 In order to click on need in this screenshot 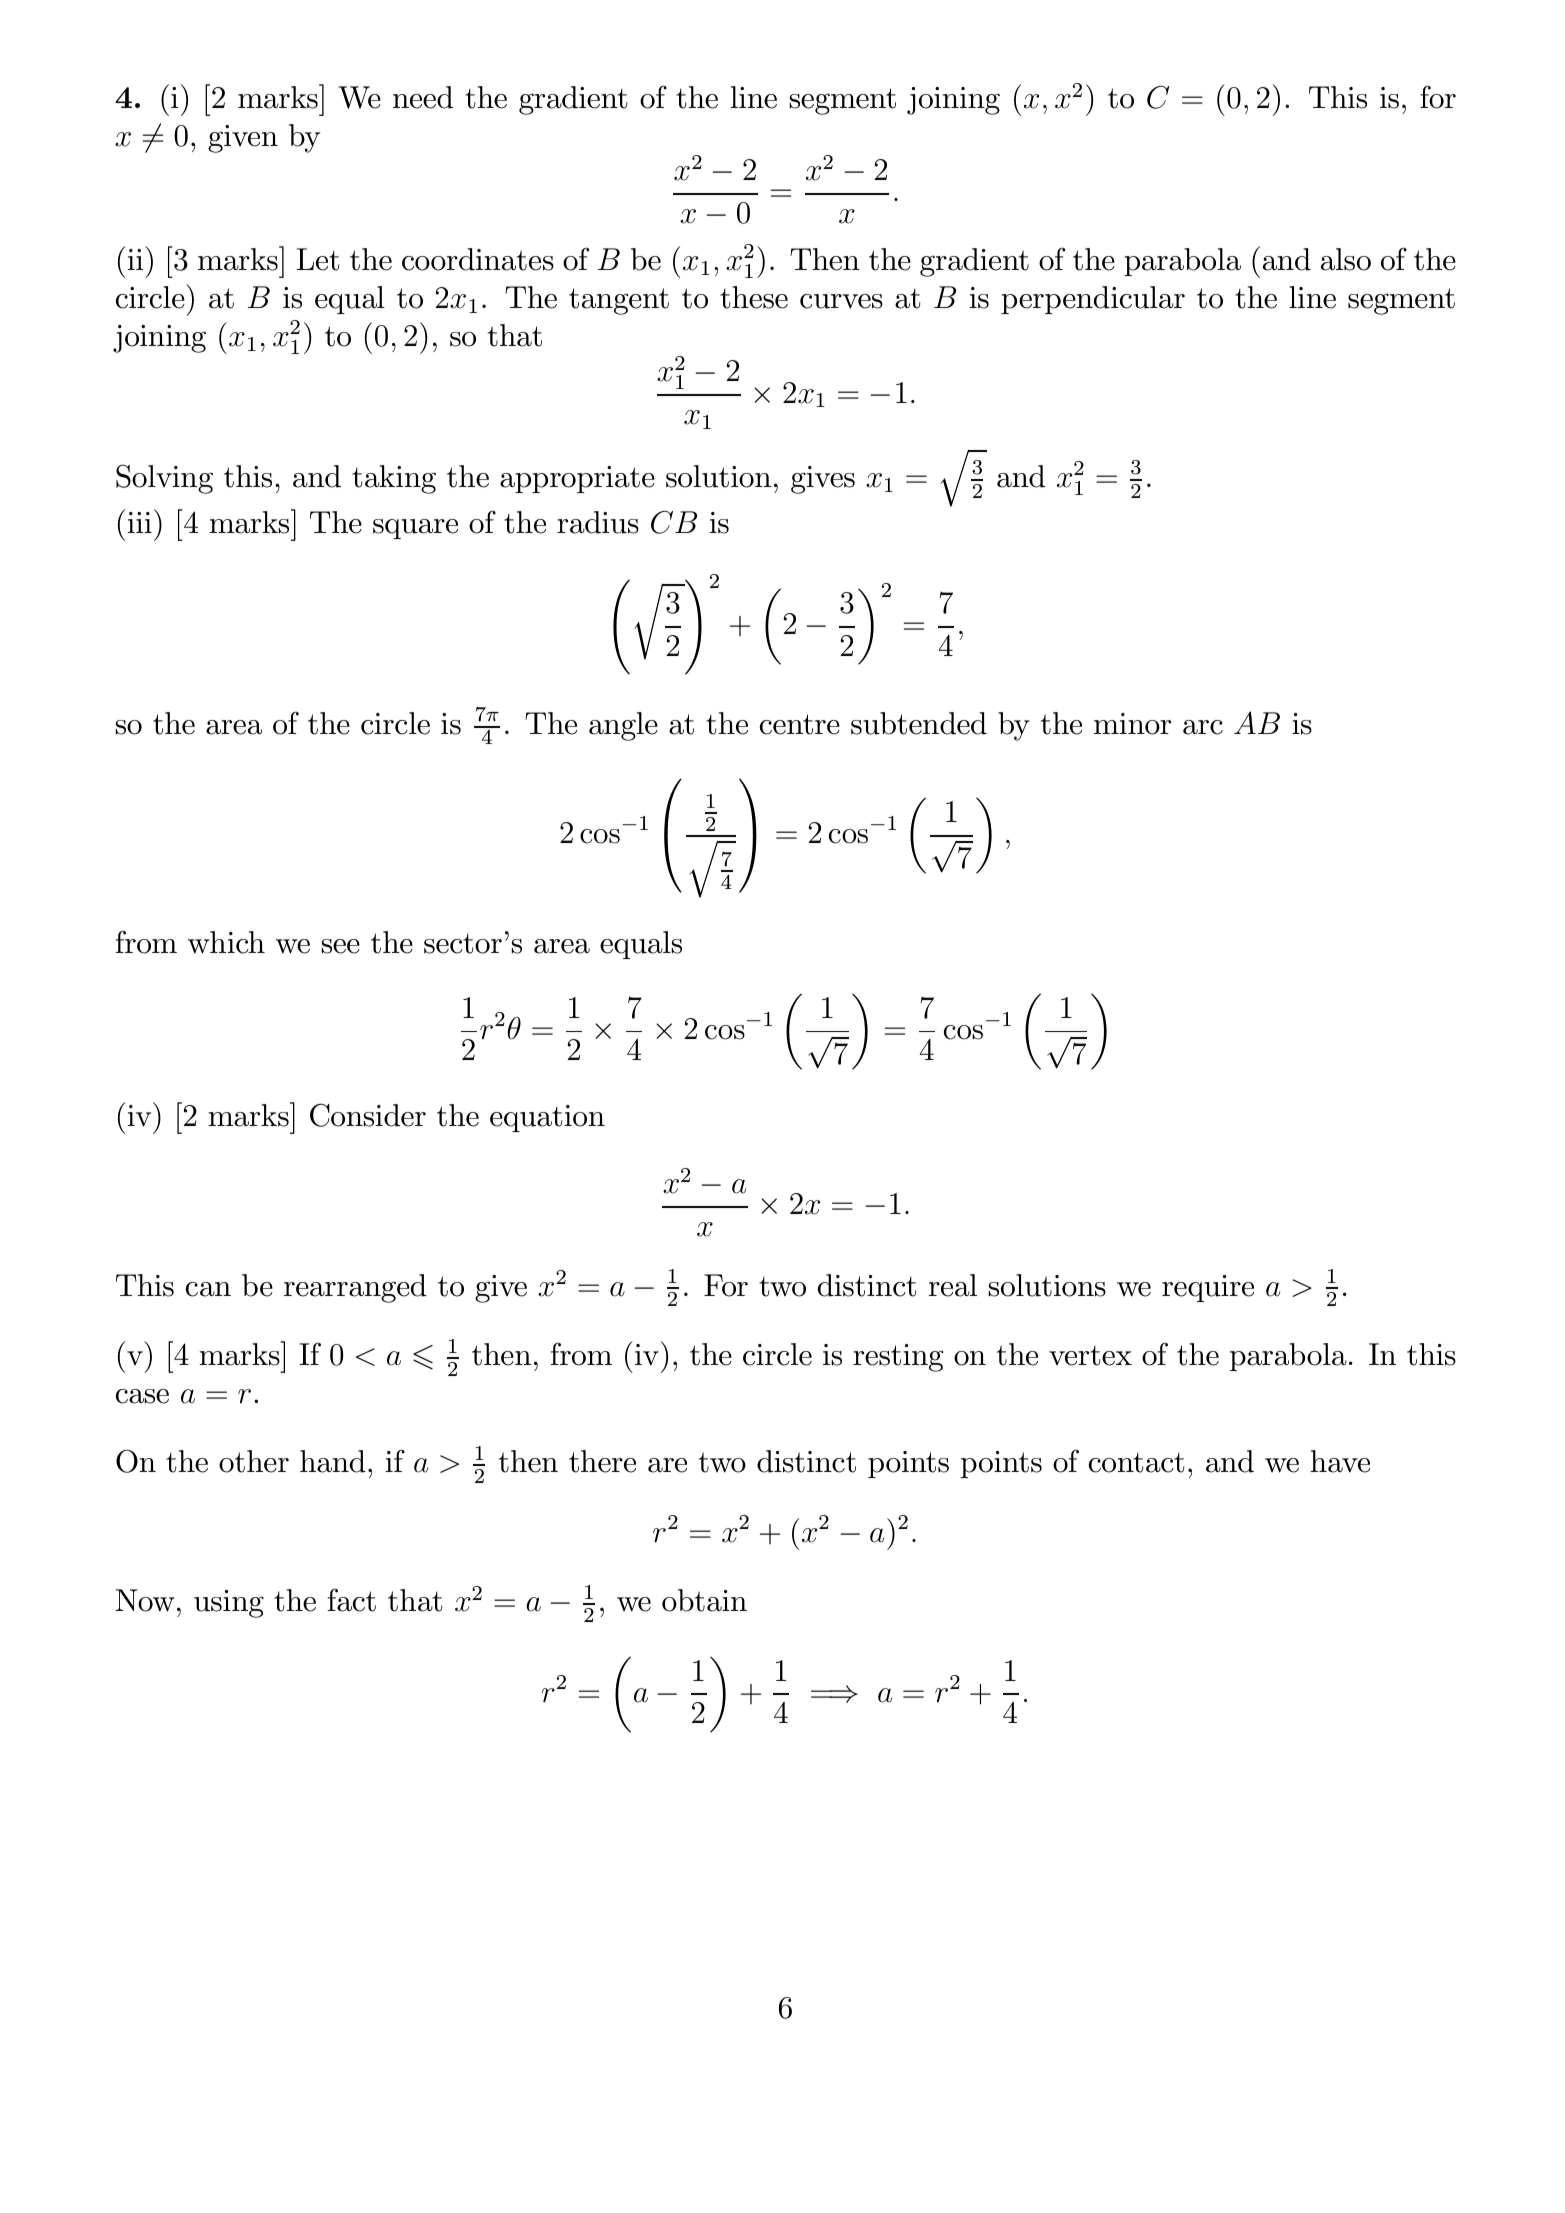, I will do `click(423, 97)`.
